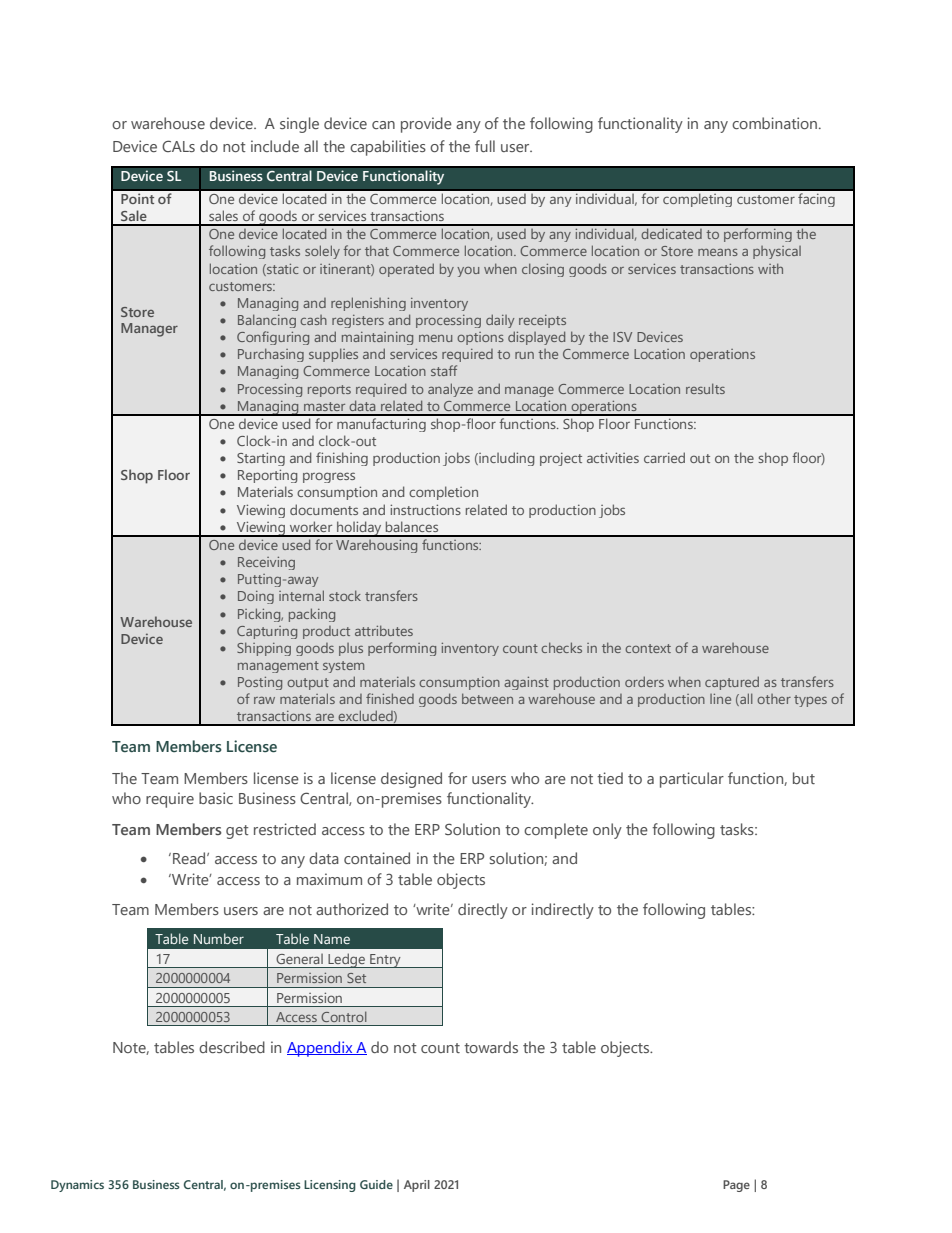 The image size is (952, 1233). Describe the element at coordinates (732, 683) in the screenshot. I see `captured` at that location.
